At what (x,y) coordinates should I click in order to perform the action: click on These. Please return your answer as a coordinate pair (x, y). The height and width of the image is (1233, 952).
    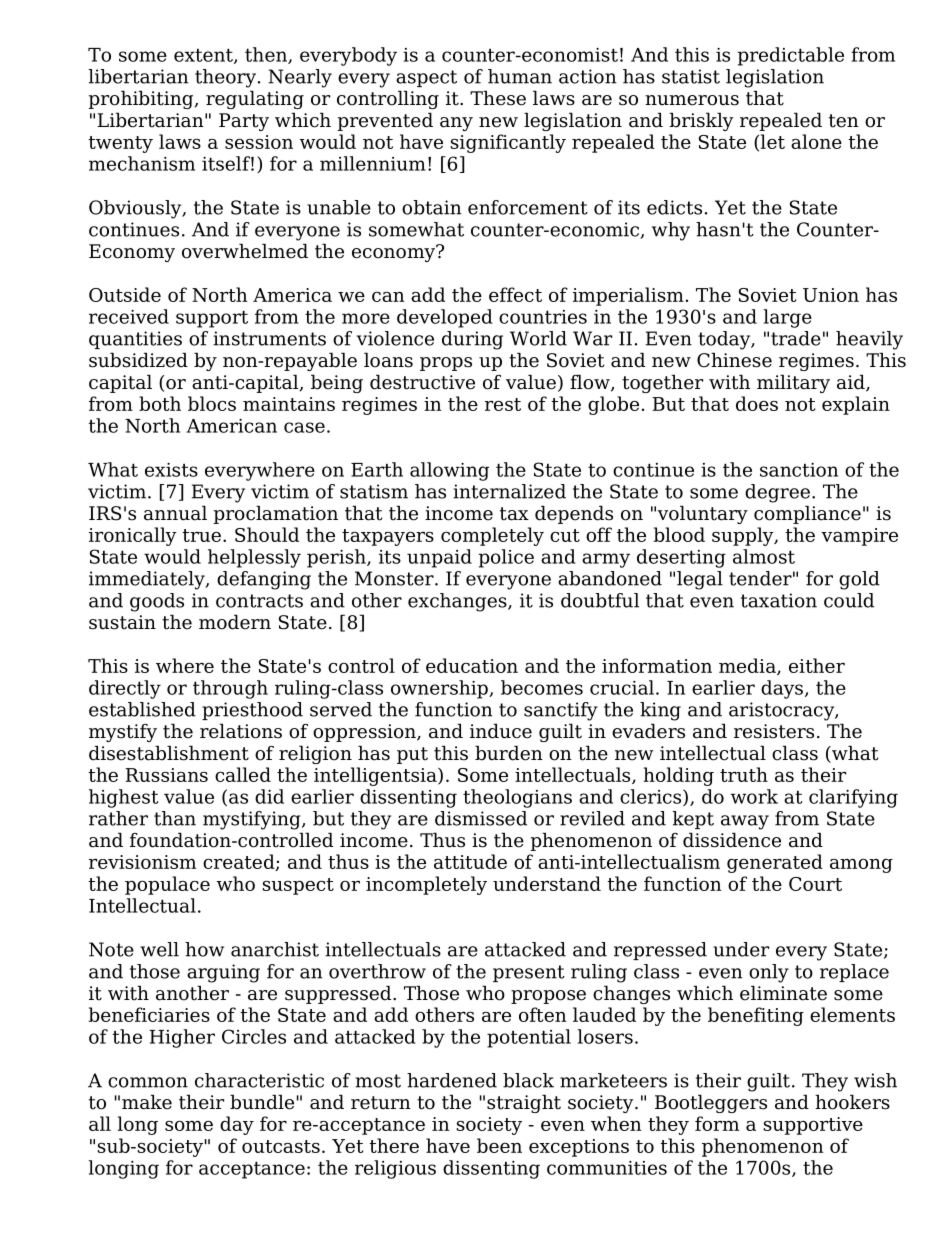
    Looking at the image, I should click on (498, 98).
